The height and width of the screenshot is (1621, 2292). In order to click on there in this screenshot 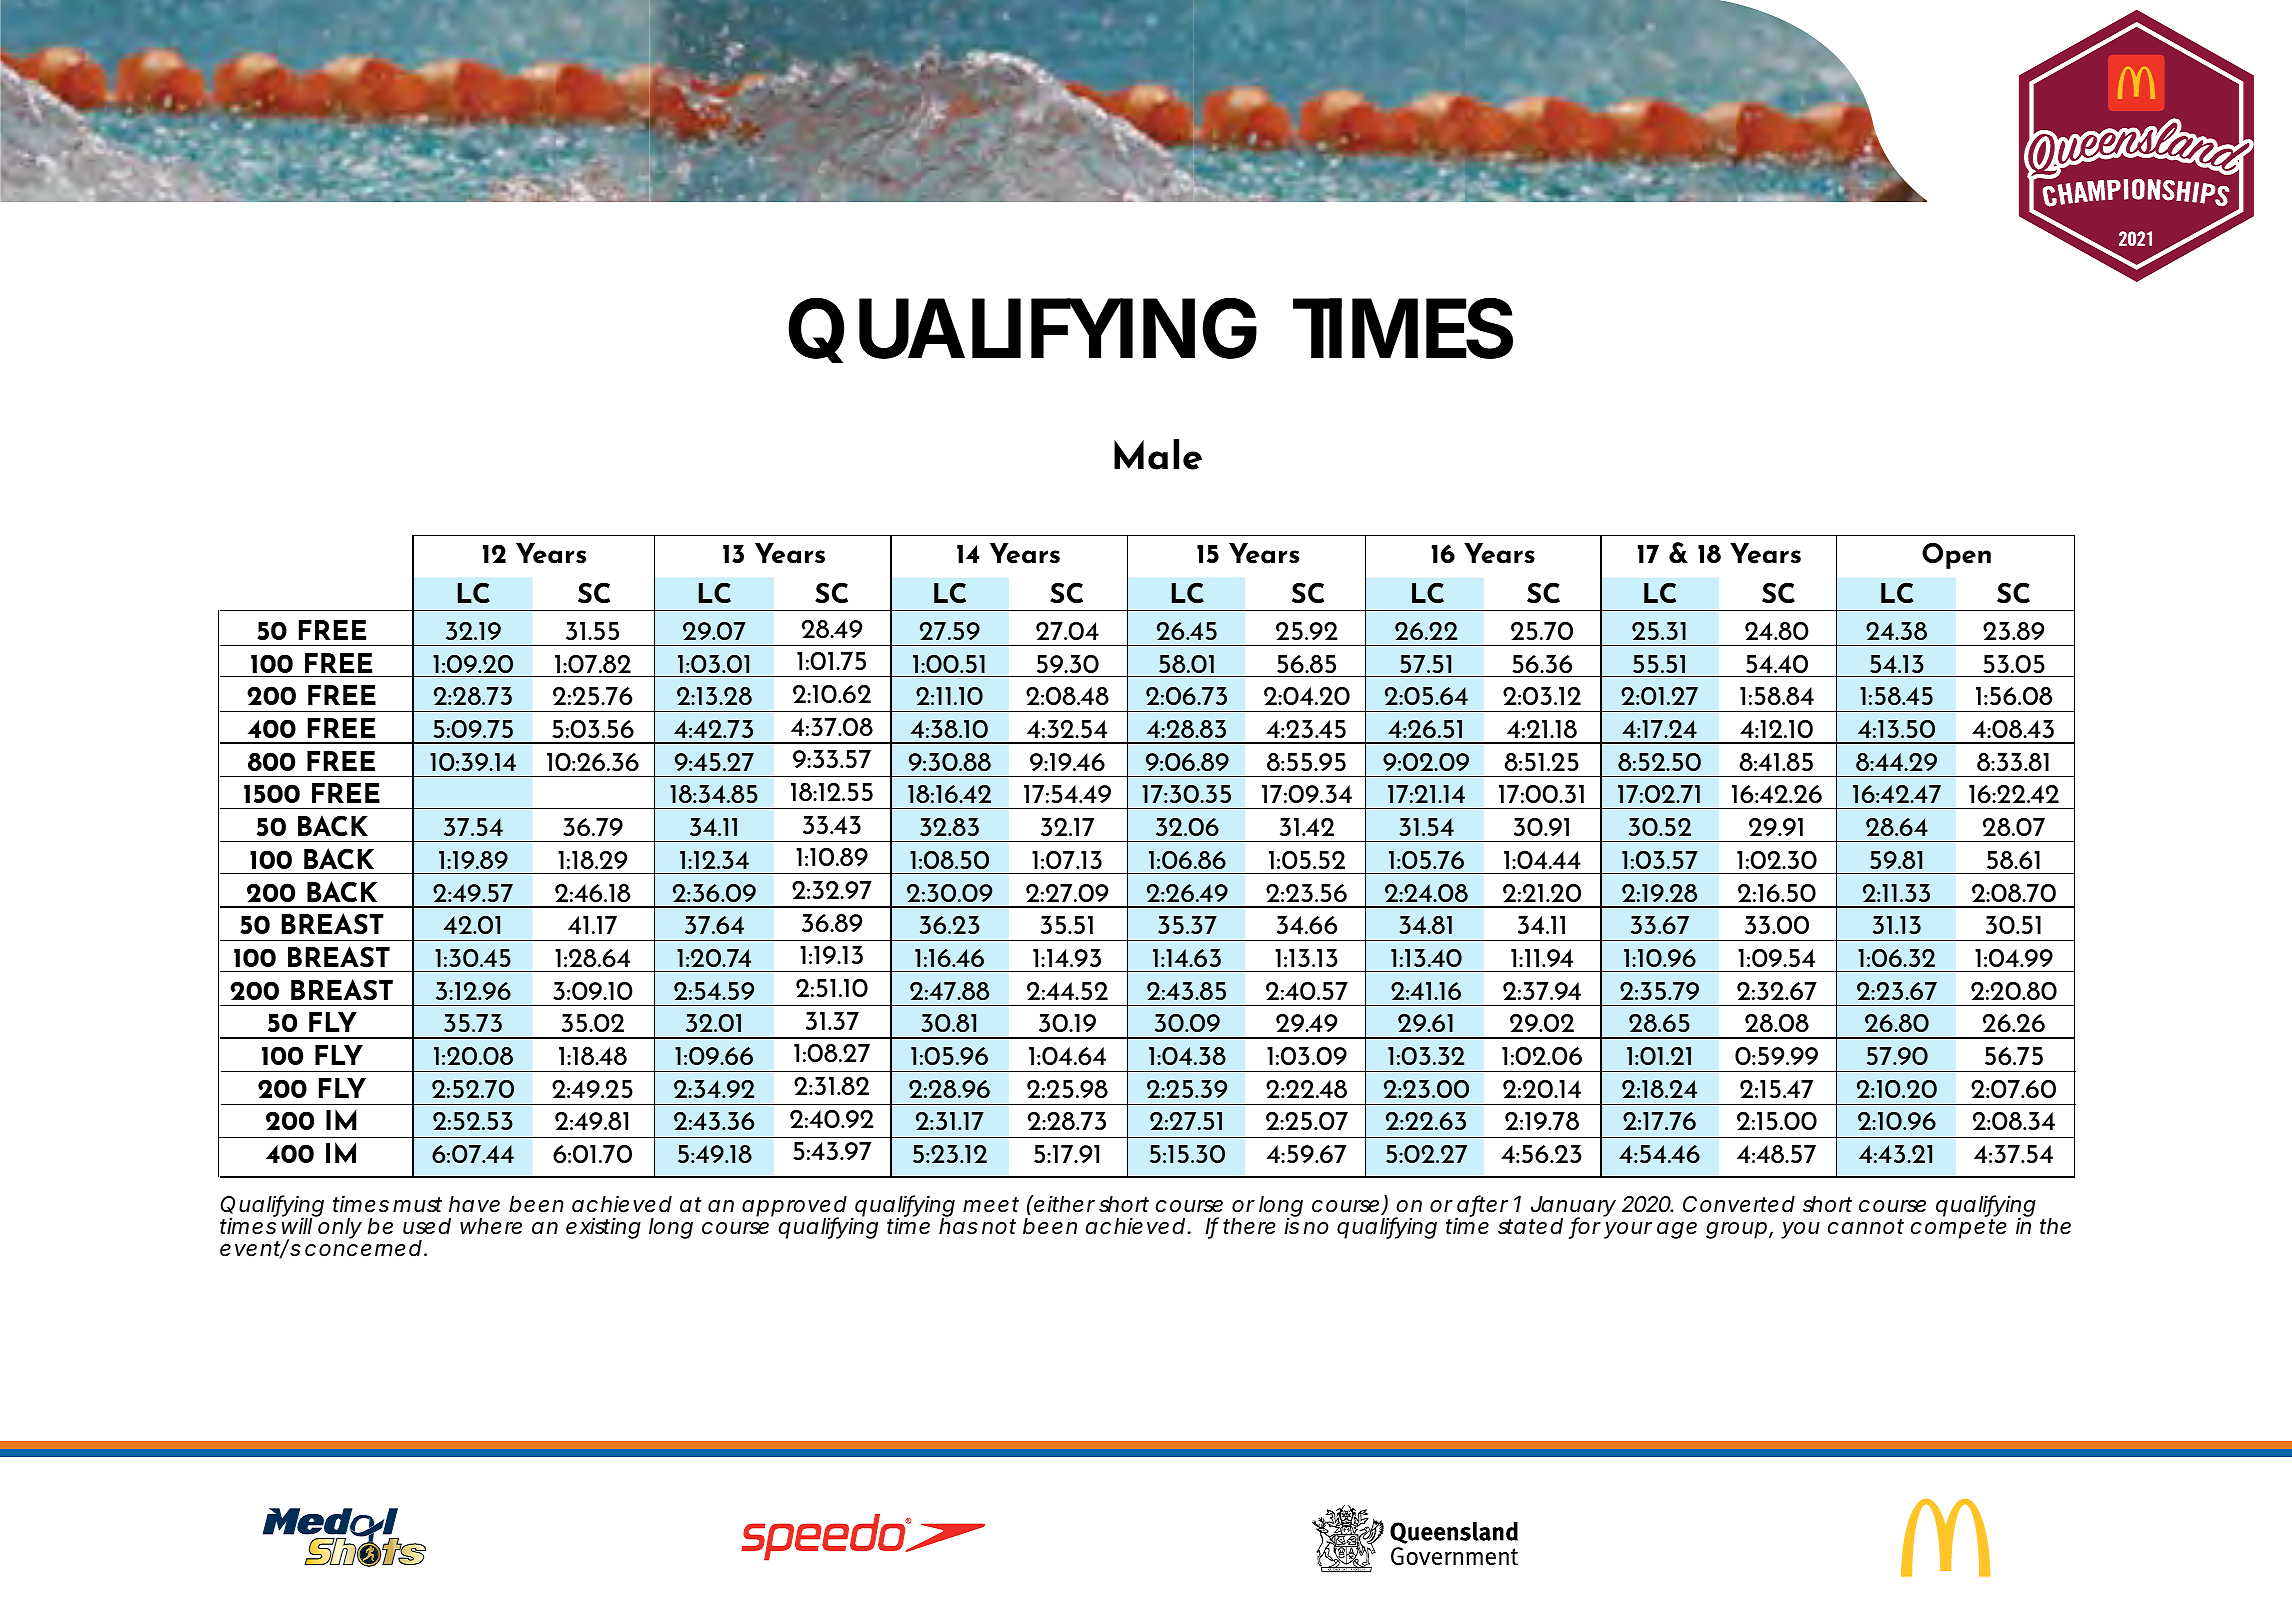, I will do `click(1249, 1226)`.
